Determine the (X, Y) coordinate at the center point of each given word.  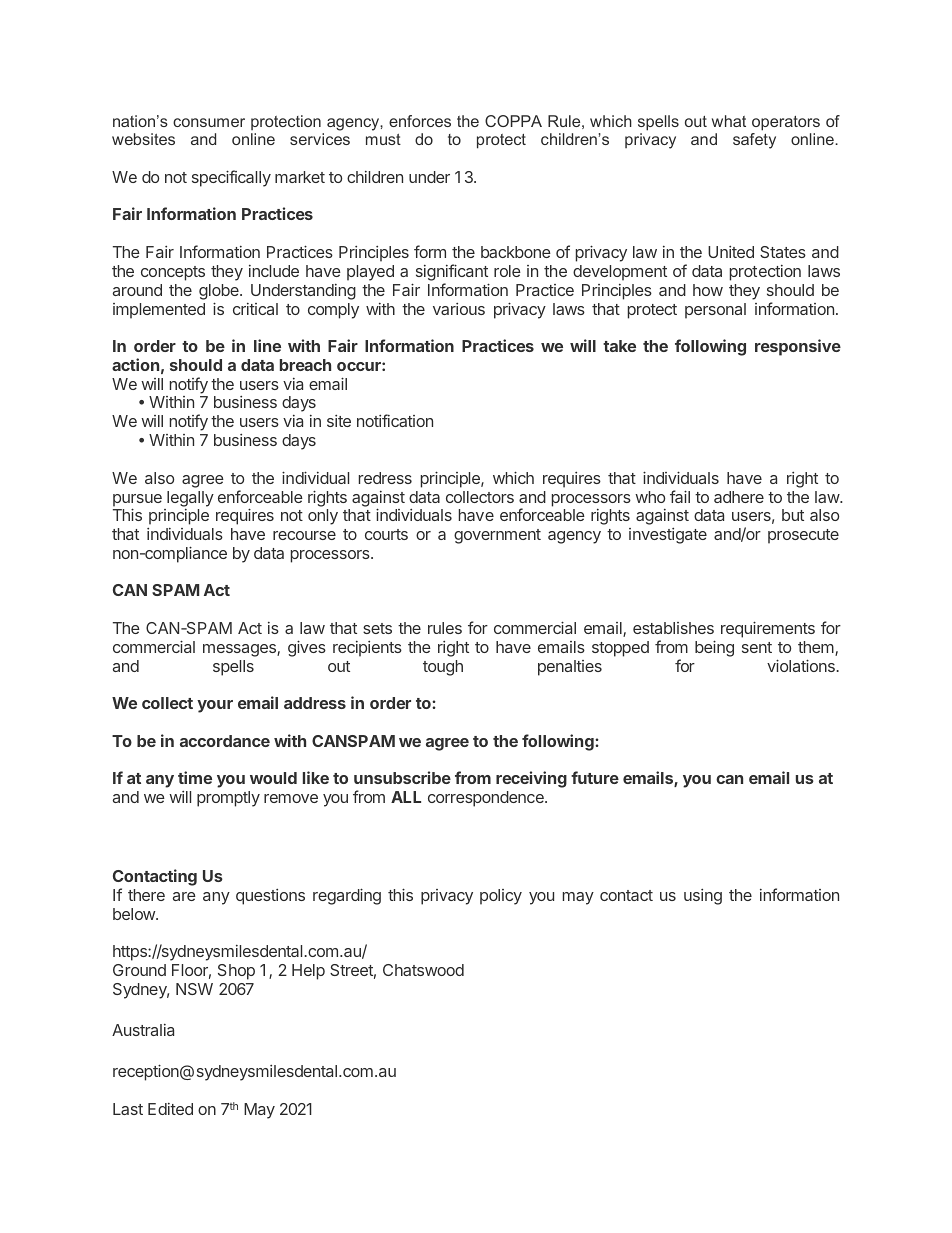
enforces (420, 121)
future (595, 777)
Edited (170, 1109)
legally (190, 499)
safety (754, 141)
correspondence (487, 799)
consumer (209, 122)
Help (308, 972)
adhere (739, 497)
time (195, 777)
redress (385, 478)
